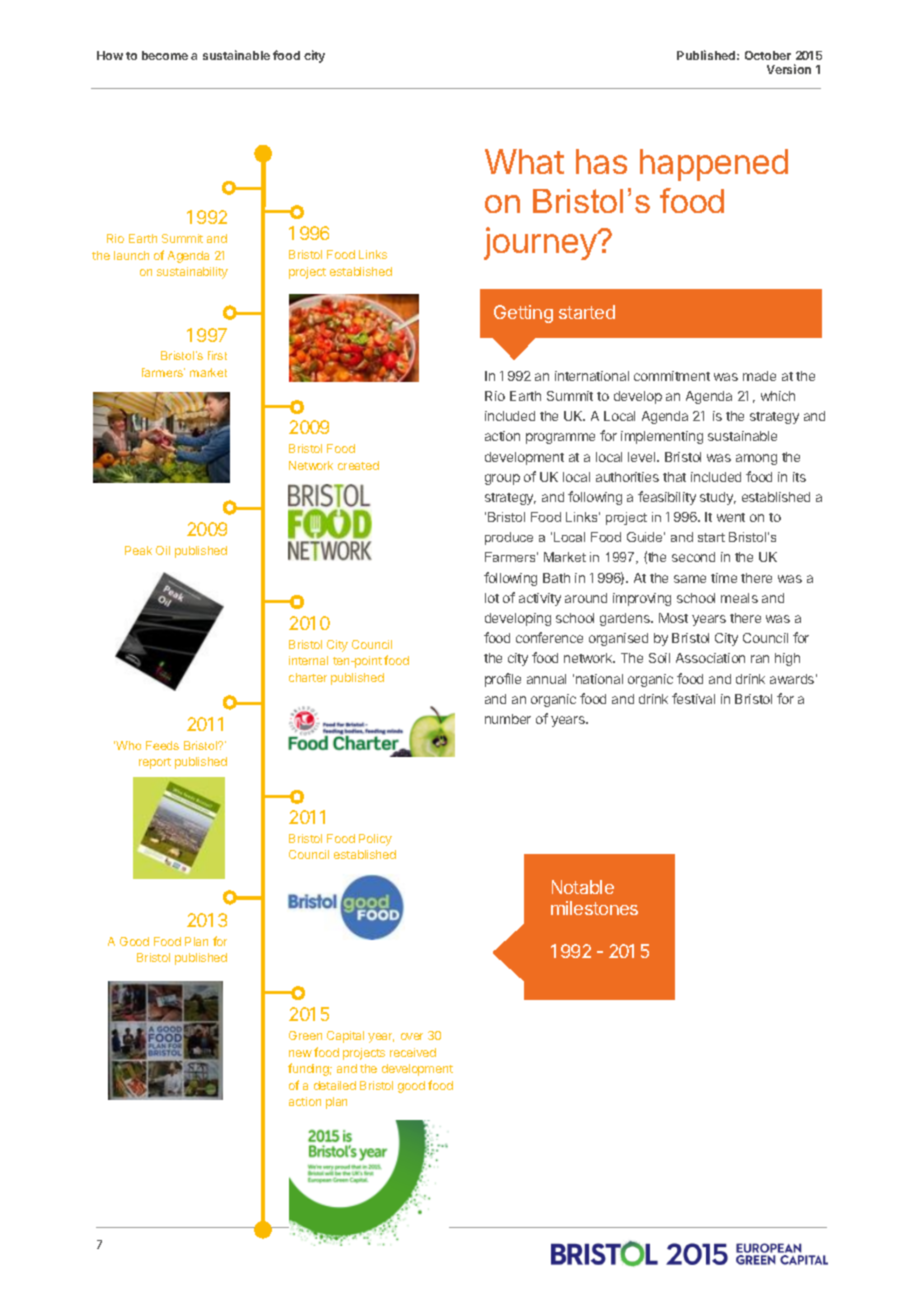 The width and height of the image is (924, 1308). What do you see at coordinates (217, 355) in the image?
I see `first` at bounding box center [217, 355].
